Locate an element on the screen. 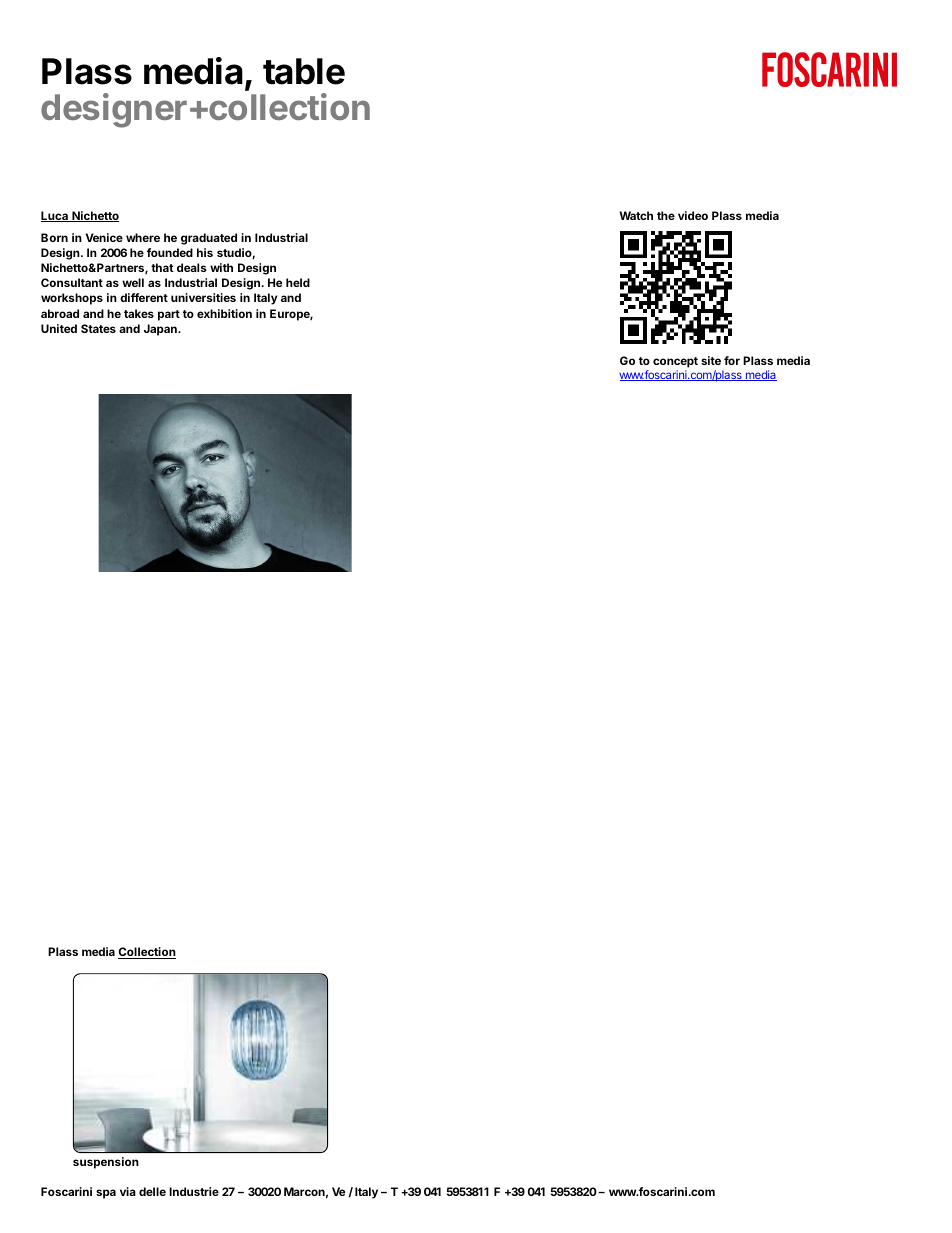  concept is located at coordinates (675, 362).
